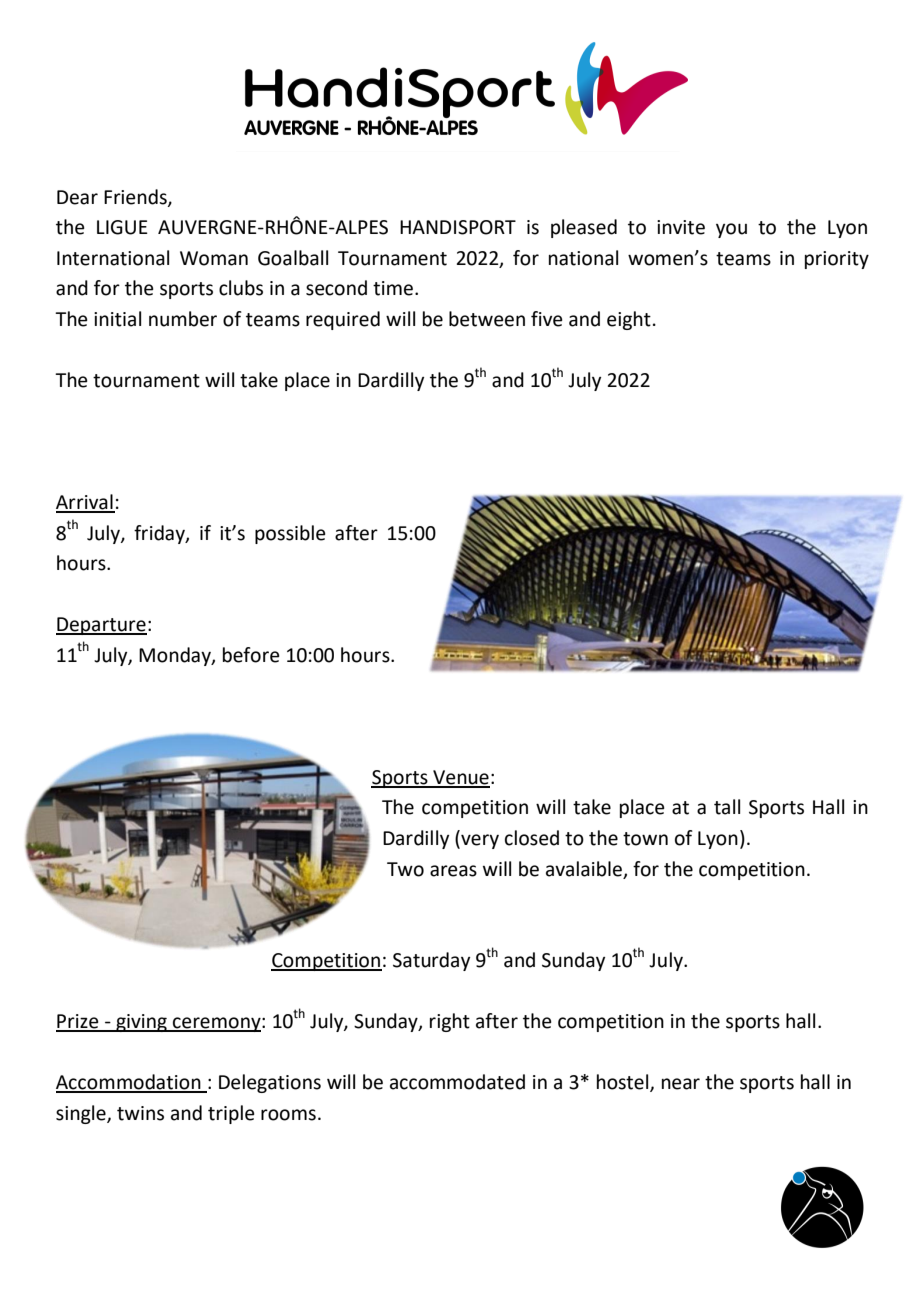 The width and height of the screenshot is (924, 1308). Describe the element at coordinates (129, 1083) in the screenshot. I see `Accommodation` at that location.
